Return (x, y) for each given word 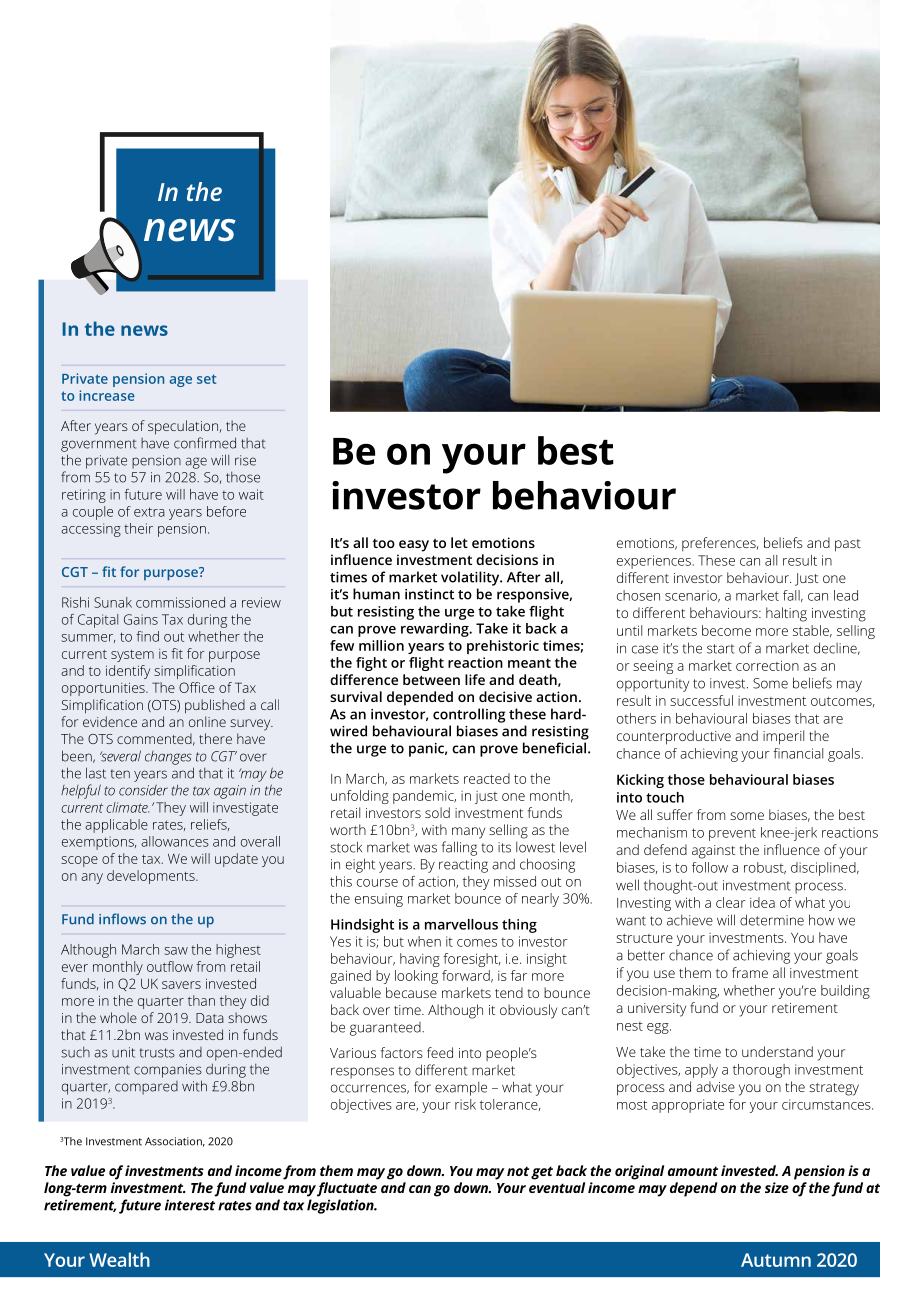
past (848, 545)
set (206, 379)
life (475, 679)
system (132, 656)
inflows (122, 919)
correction (767, 665)
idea (762, 902)
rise (245, 460)
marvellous (461, 924)
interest (190, 1205)
